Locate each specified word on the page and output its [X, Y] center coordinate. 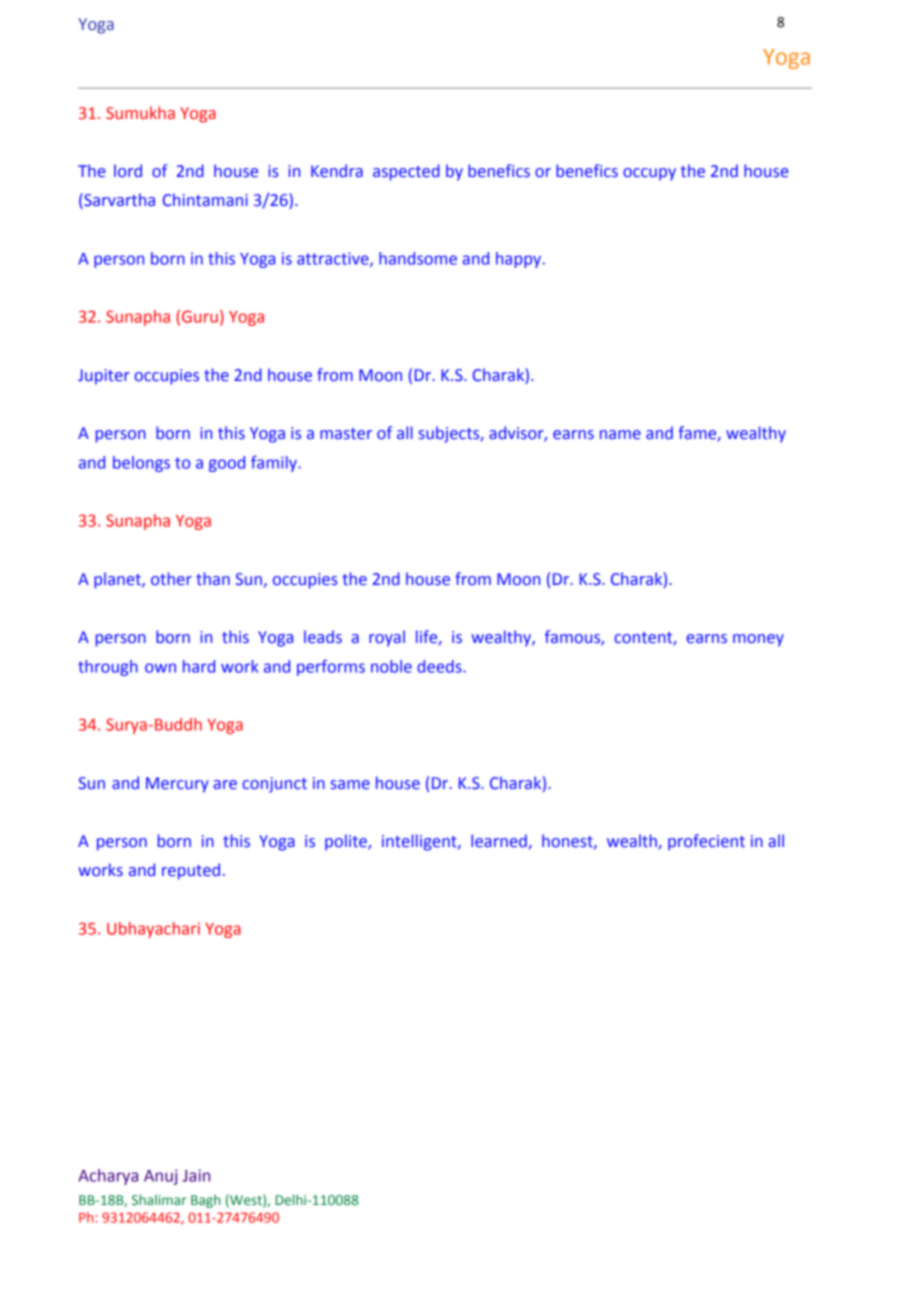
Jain [196, 1175]
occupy [649, 174]
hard [199, 666]
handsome [418, 258]
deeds [440, 666]
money [758, 640]
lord [128, 170]
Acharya [108, 1177]
